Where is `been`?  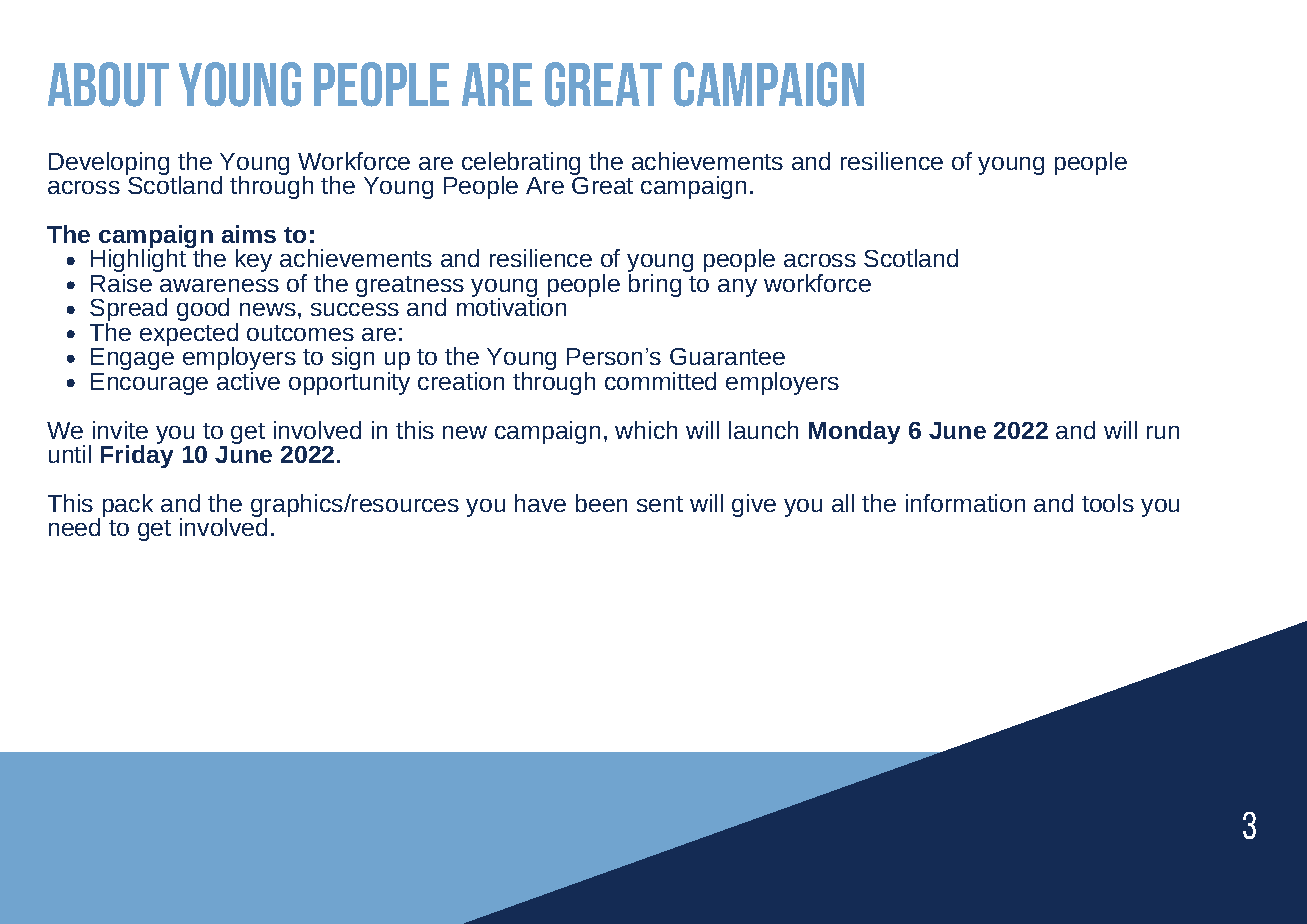
been is located at coordinates (601, 503).
